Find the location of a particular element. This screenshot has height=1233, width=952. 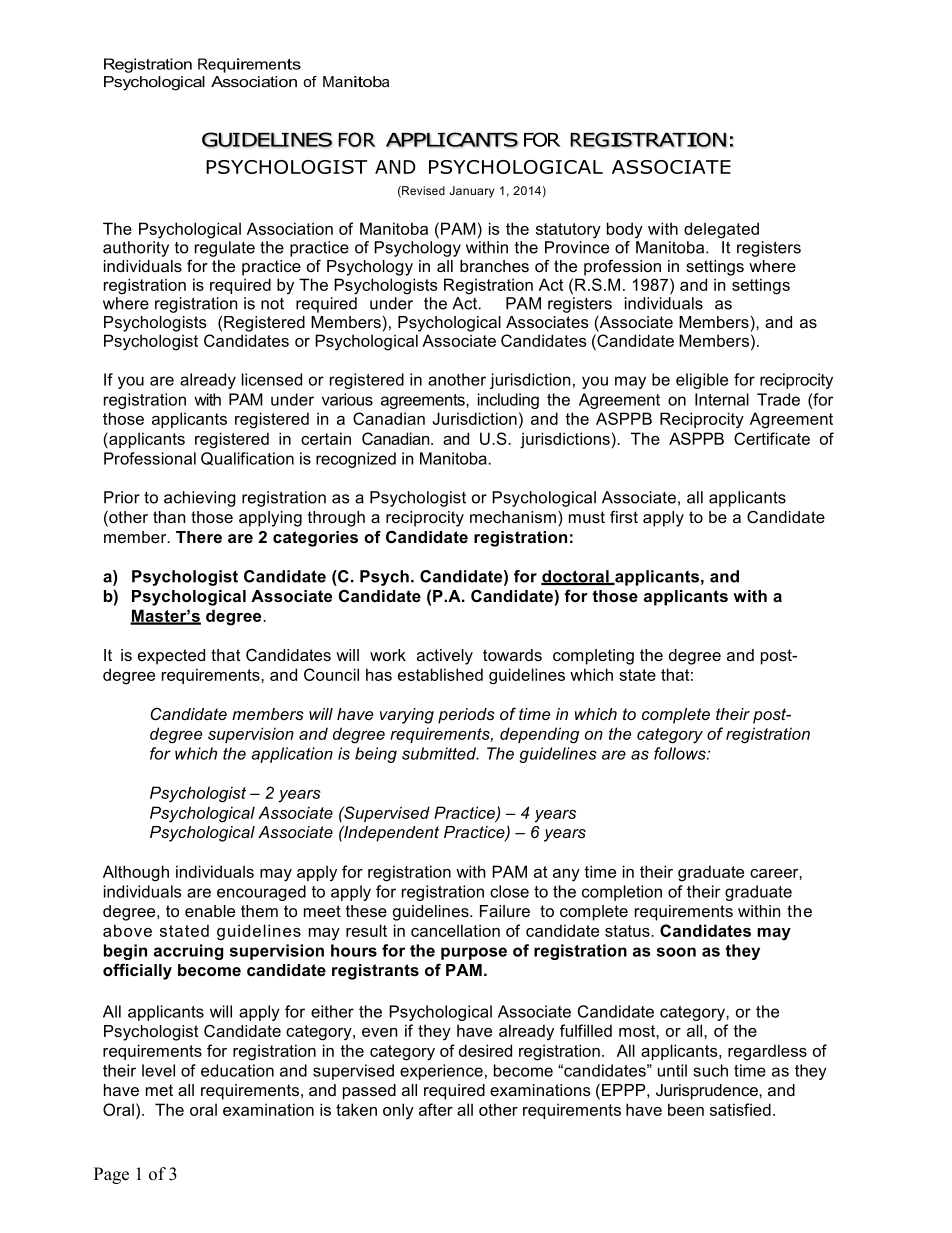

been is located at coordinates (686, 1109).
